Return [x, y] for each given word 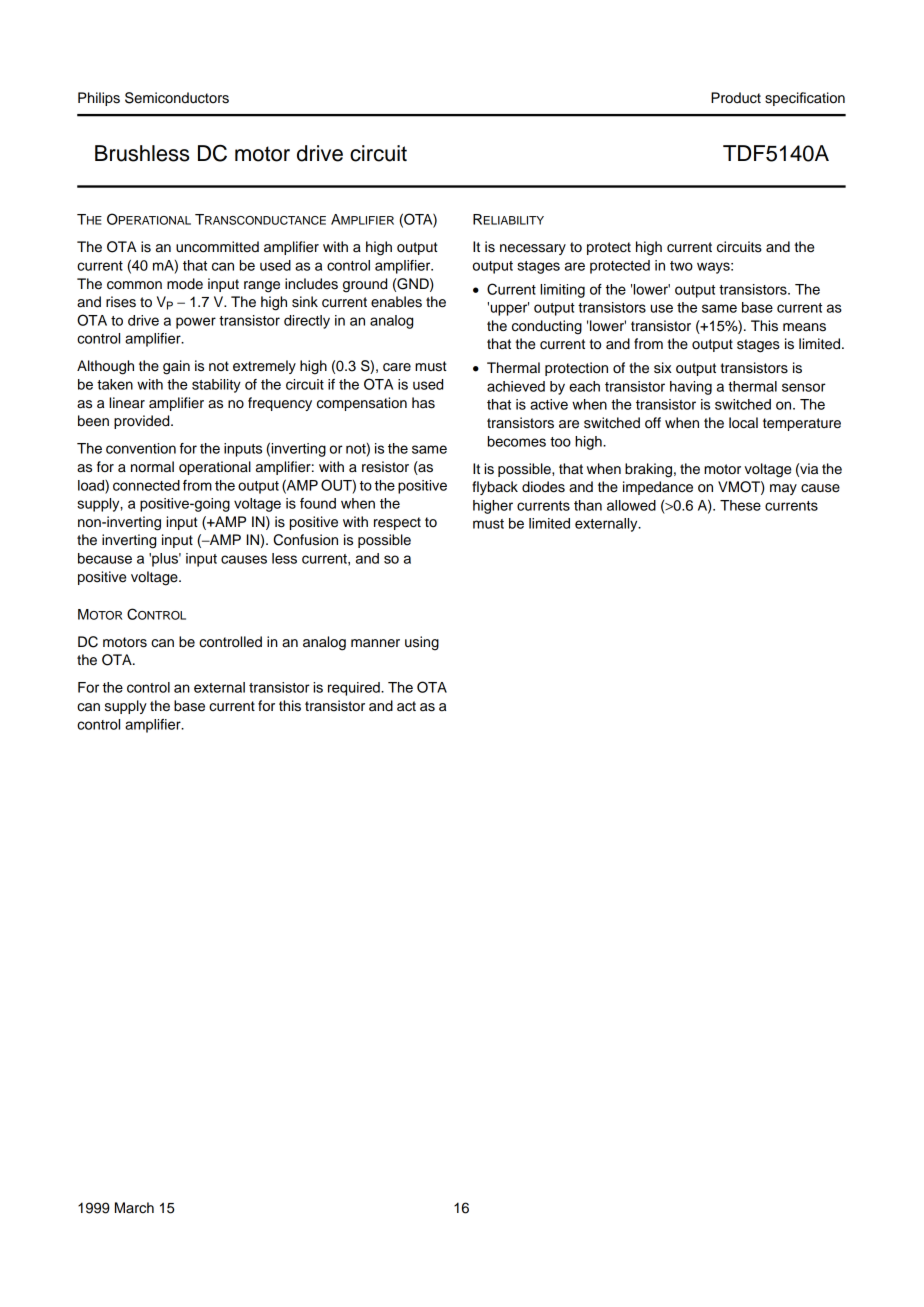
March [134, 1208]
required [355, 689]
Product [736, 98]
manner [375, 643]
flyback [495, 488]
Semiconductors [177, 98]
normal [152, 467]
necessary [533, 249]
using [422, 643]
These [740, 505]
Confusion [305, 540]
